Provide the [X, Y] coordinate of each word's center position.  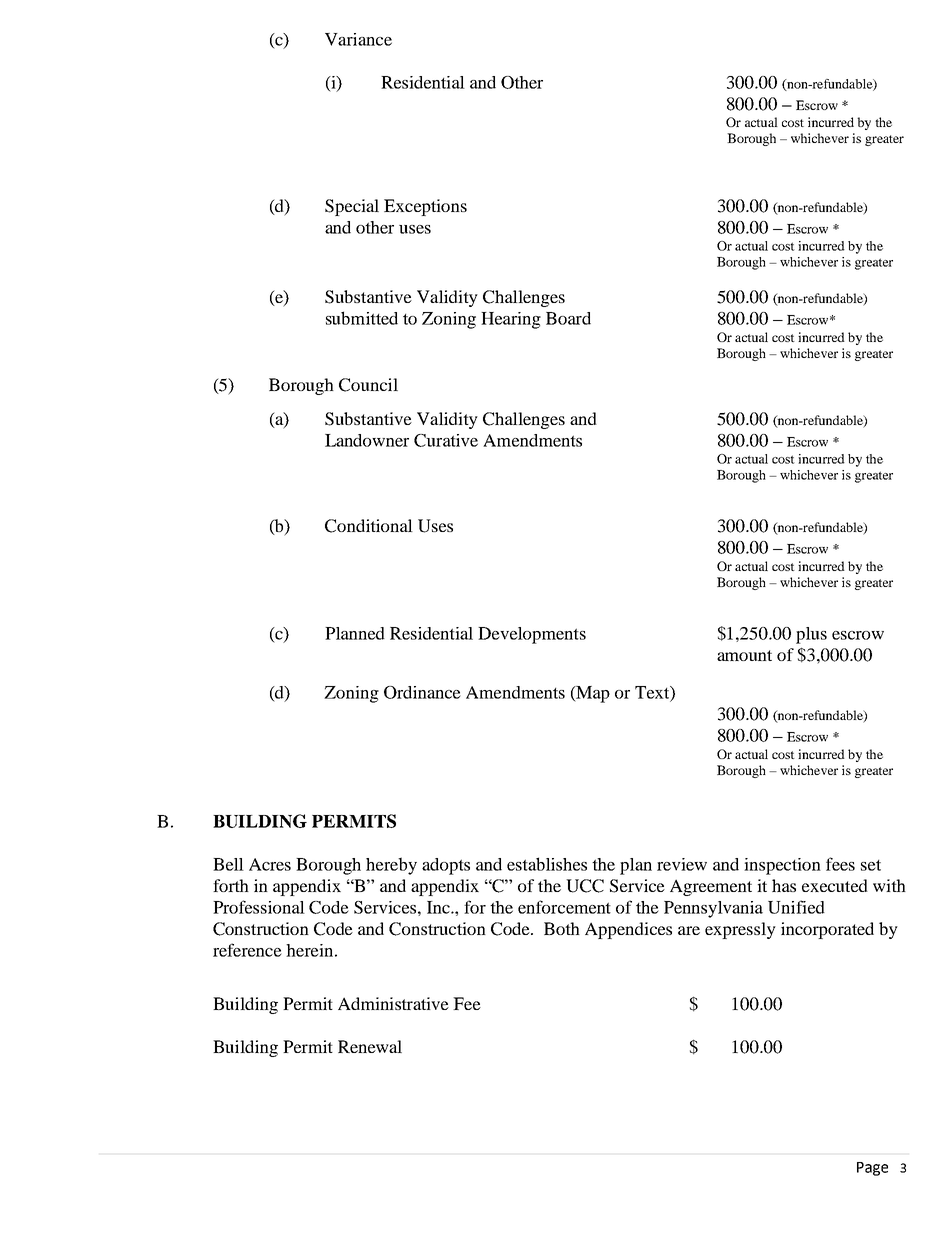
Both [562, 928]
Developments [532, 635]
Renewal [370, 1046]
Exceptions [425, 207]
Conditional [369, 526]
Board [568, 318]
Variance [358, 39]
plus [811, 635]
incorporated [827, 930]
